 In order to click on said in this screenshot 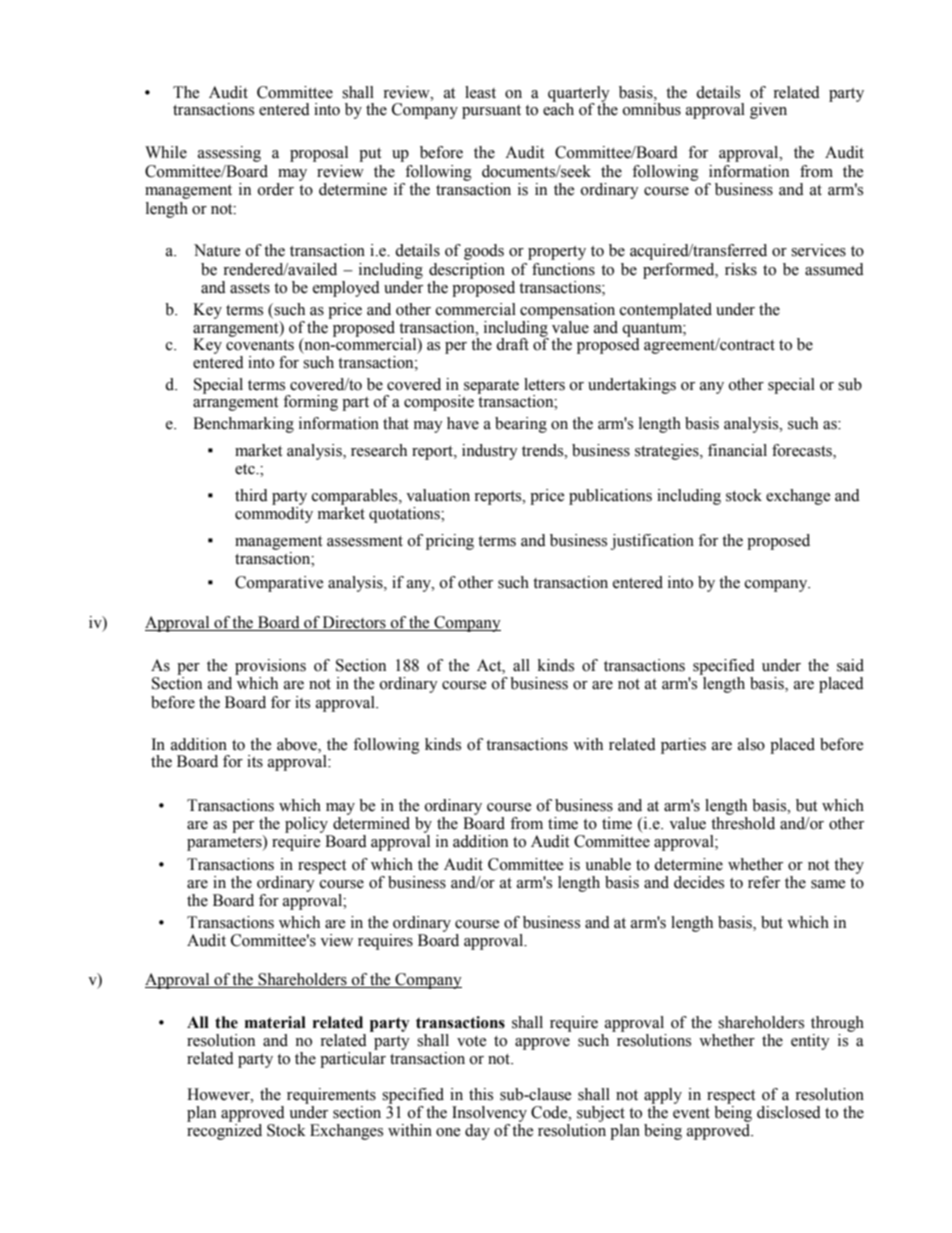, I will do `click(850, 665)`.
